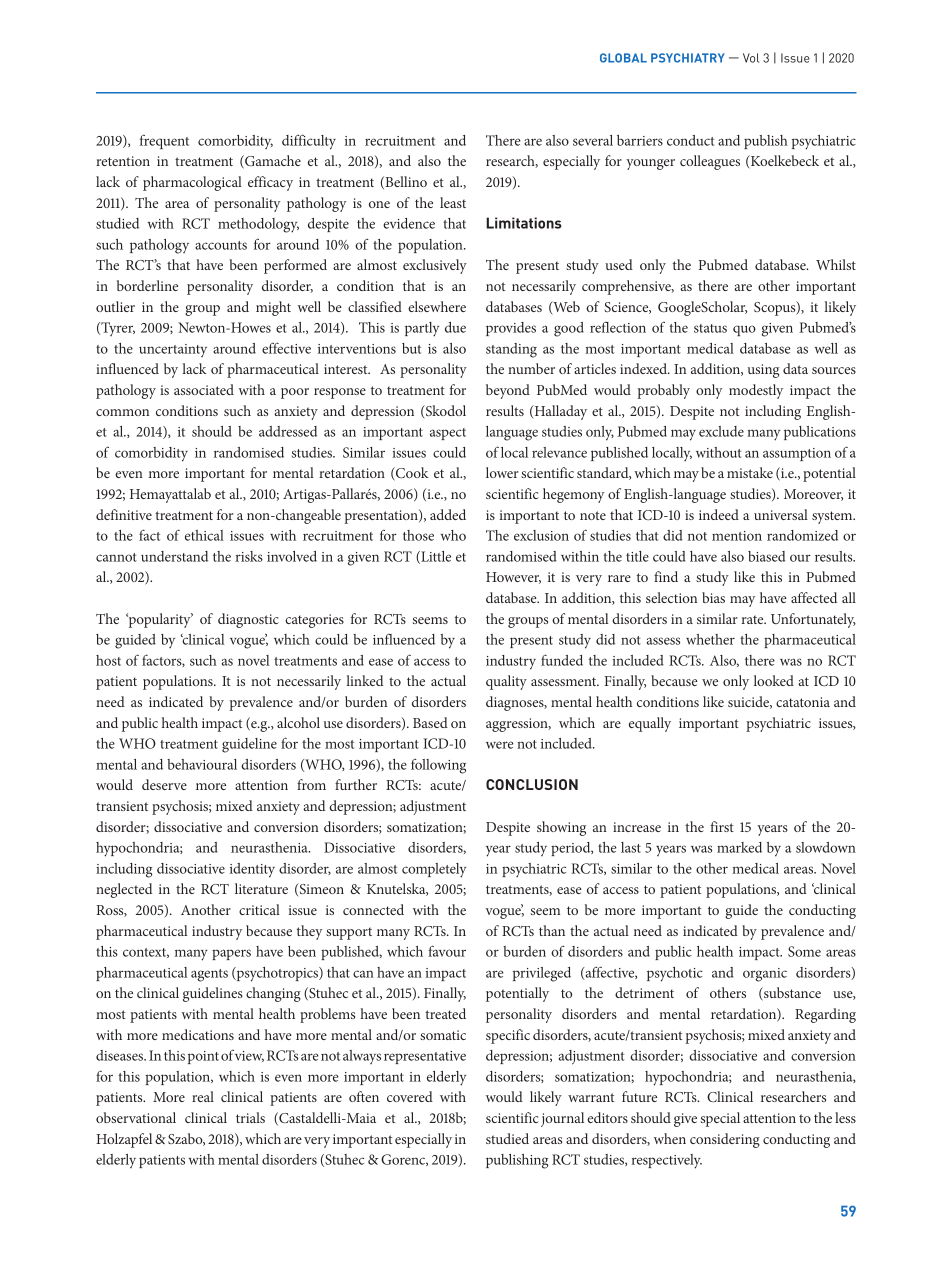 This screenshot has height=1270, width=952. Describe the element at coordinates (203, 1096) in the screenshot. I see `real` at that location.
